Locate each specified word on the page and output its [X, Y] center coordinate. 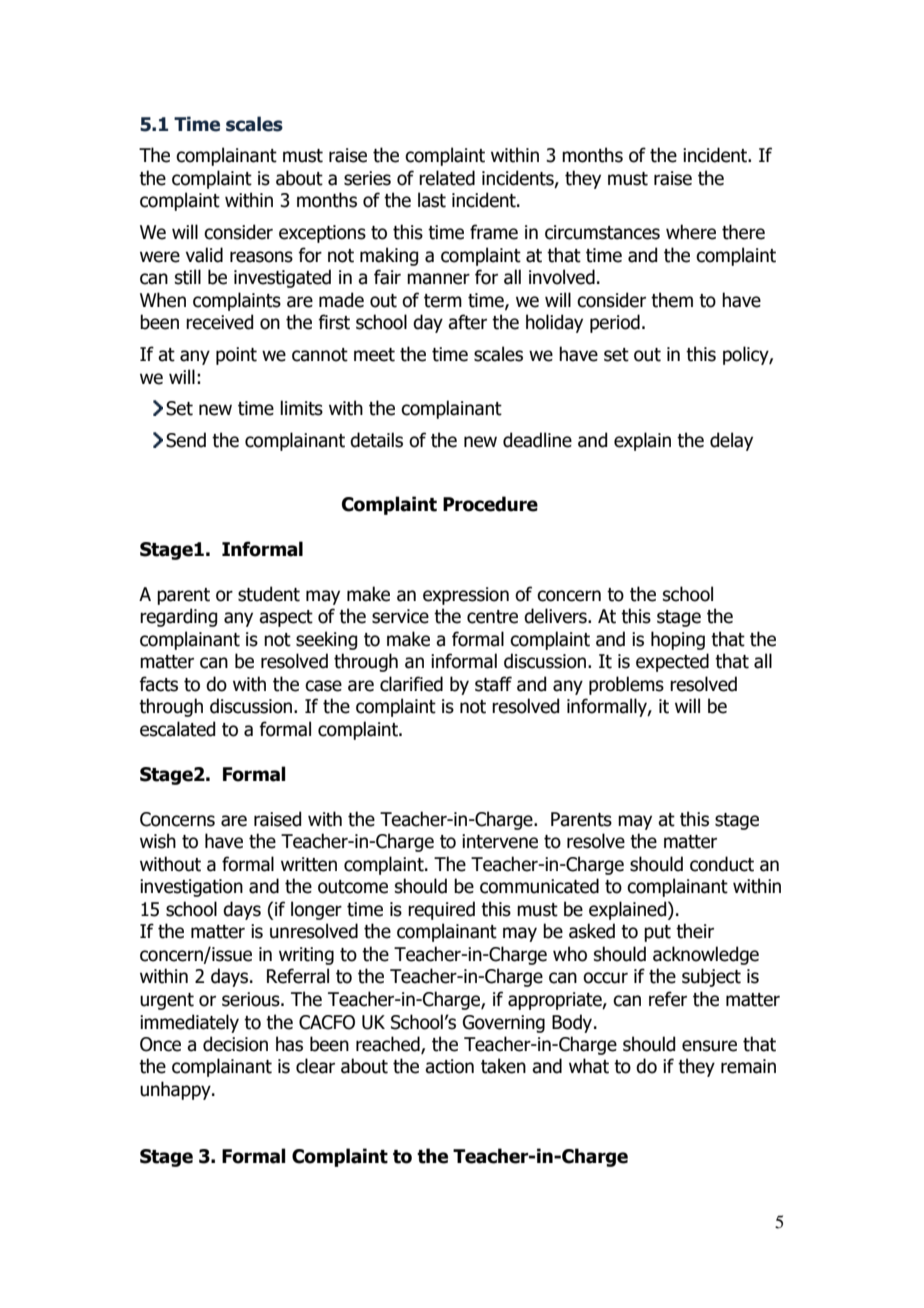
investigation [191, 888]
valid [204, 255]
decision [235, 1044]
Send [186, 440]
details [376, 440]
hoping [678, 640]
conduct [722, 864]
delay [731, 441]
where [691, 232]
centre [492, 617]
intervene [500, 841]
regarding [178, 617]
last [432, 200]
